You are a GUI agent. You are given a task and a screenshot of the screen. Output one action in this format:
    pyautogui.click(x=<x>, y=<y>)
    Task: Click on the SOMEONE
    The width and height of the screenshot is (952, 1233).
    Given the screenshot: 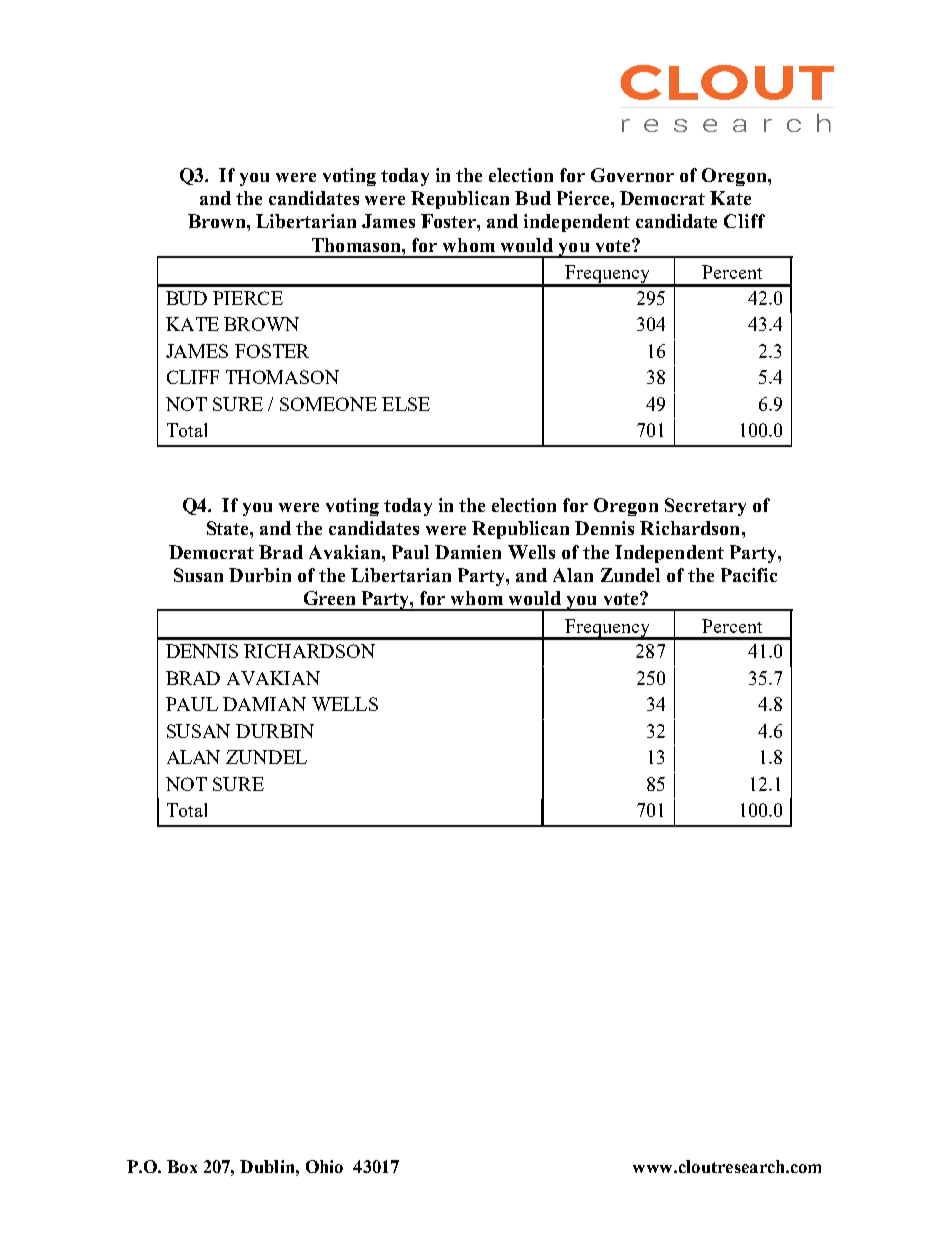 What is the action you would take?
    pyautogui.click(x=328, y=404)
